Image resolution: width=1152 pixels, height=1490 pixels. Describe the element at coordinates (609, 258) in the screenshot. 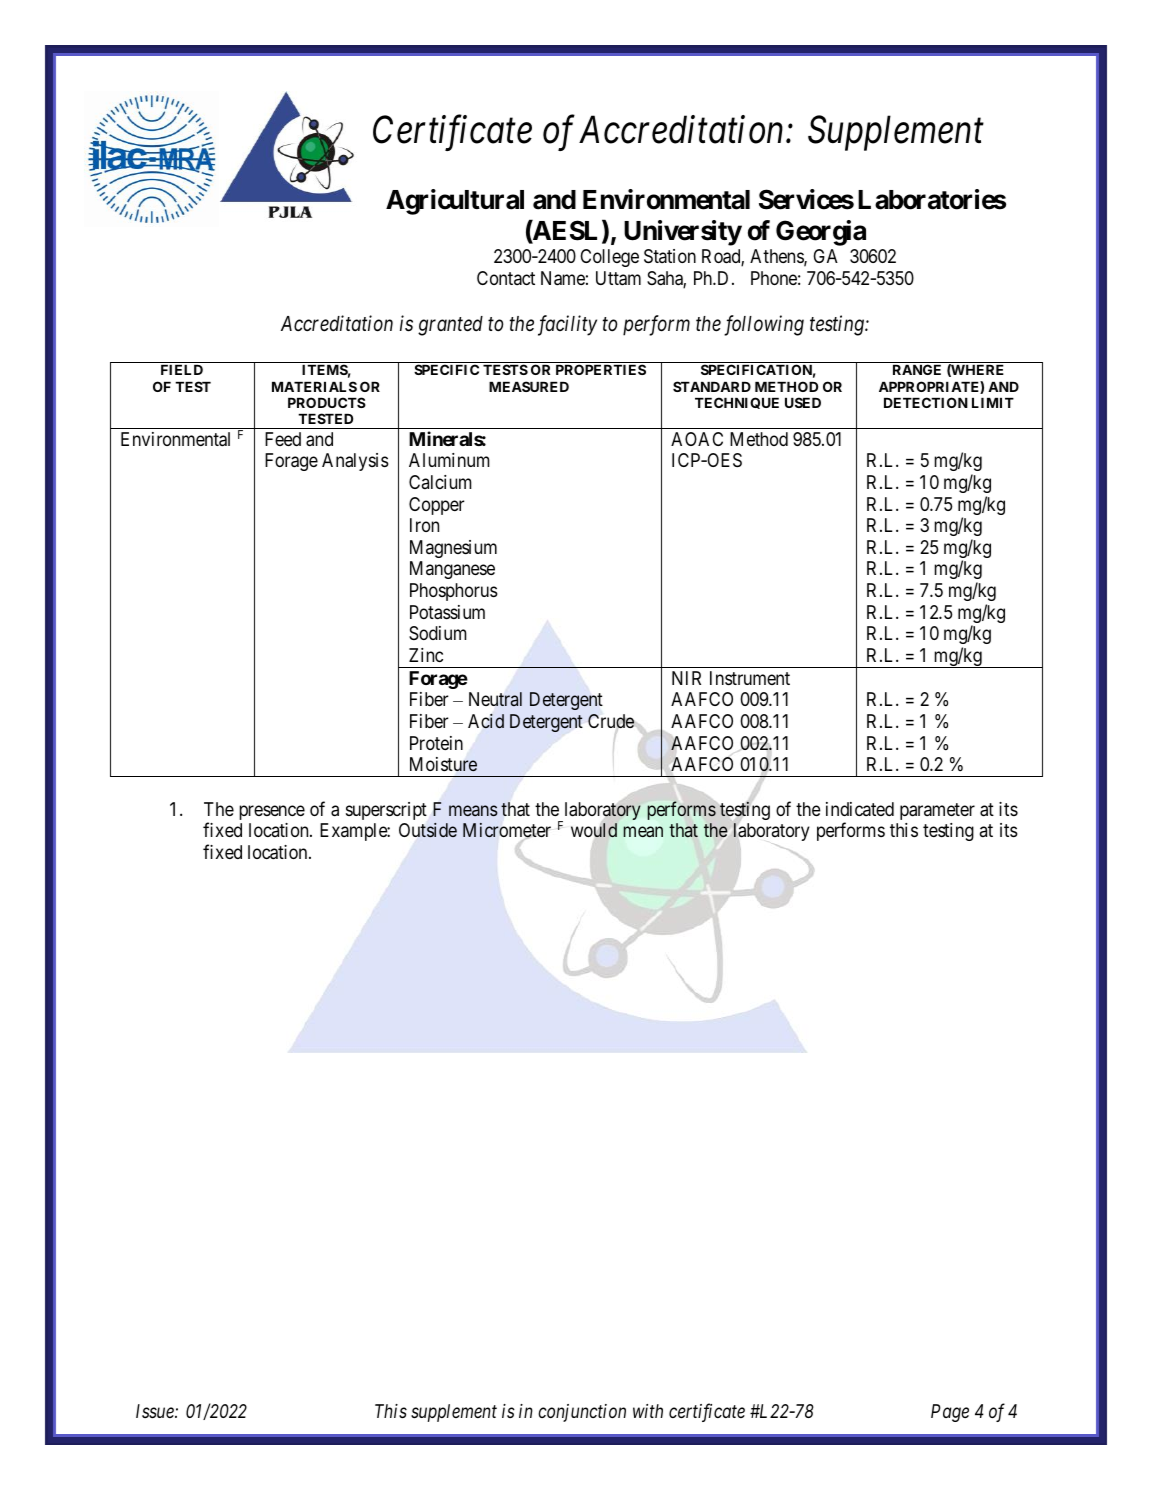

I see `College` at that location.
